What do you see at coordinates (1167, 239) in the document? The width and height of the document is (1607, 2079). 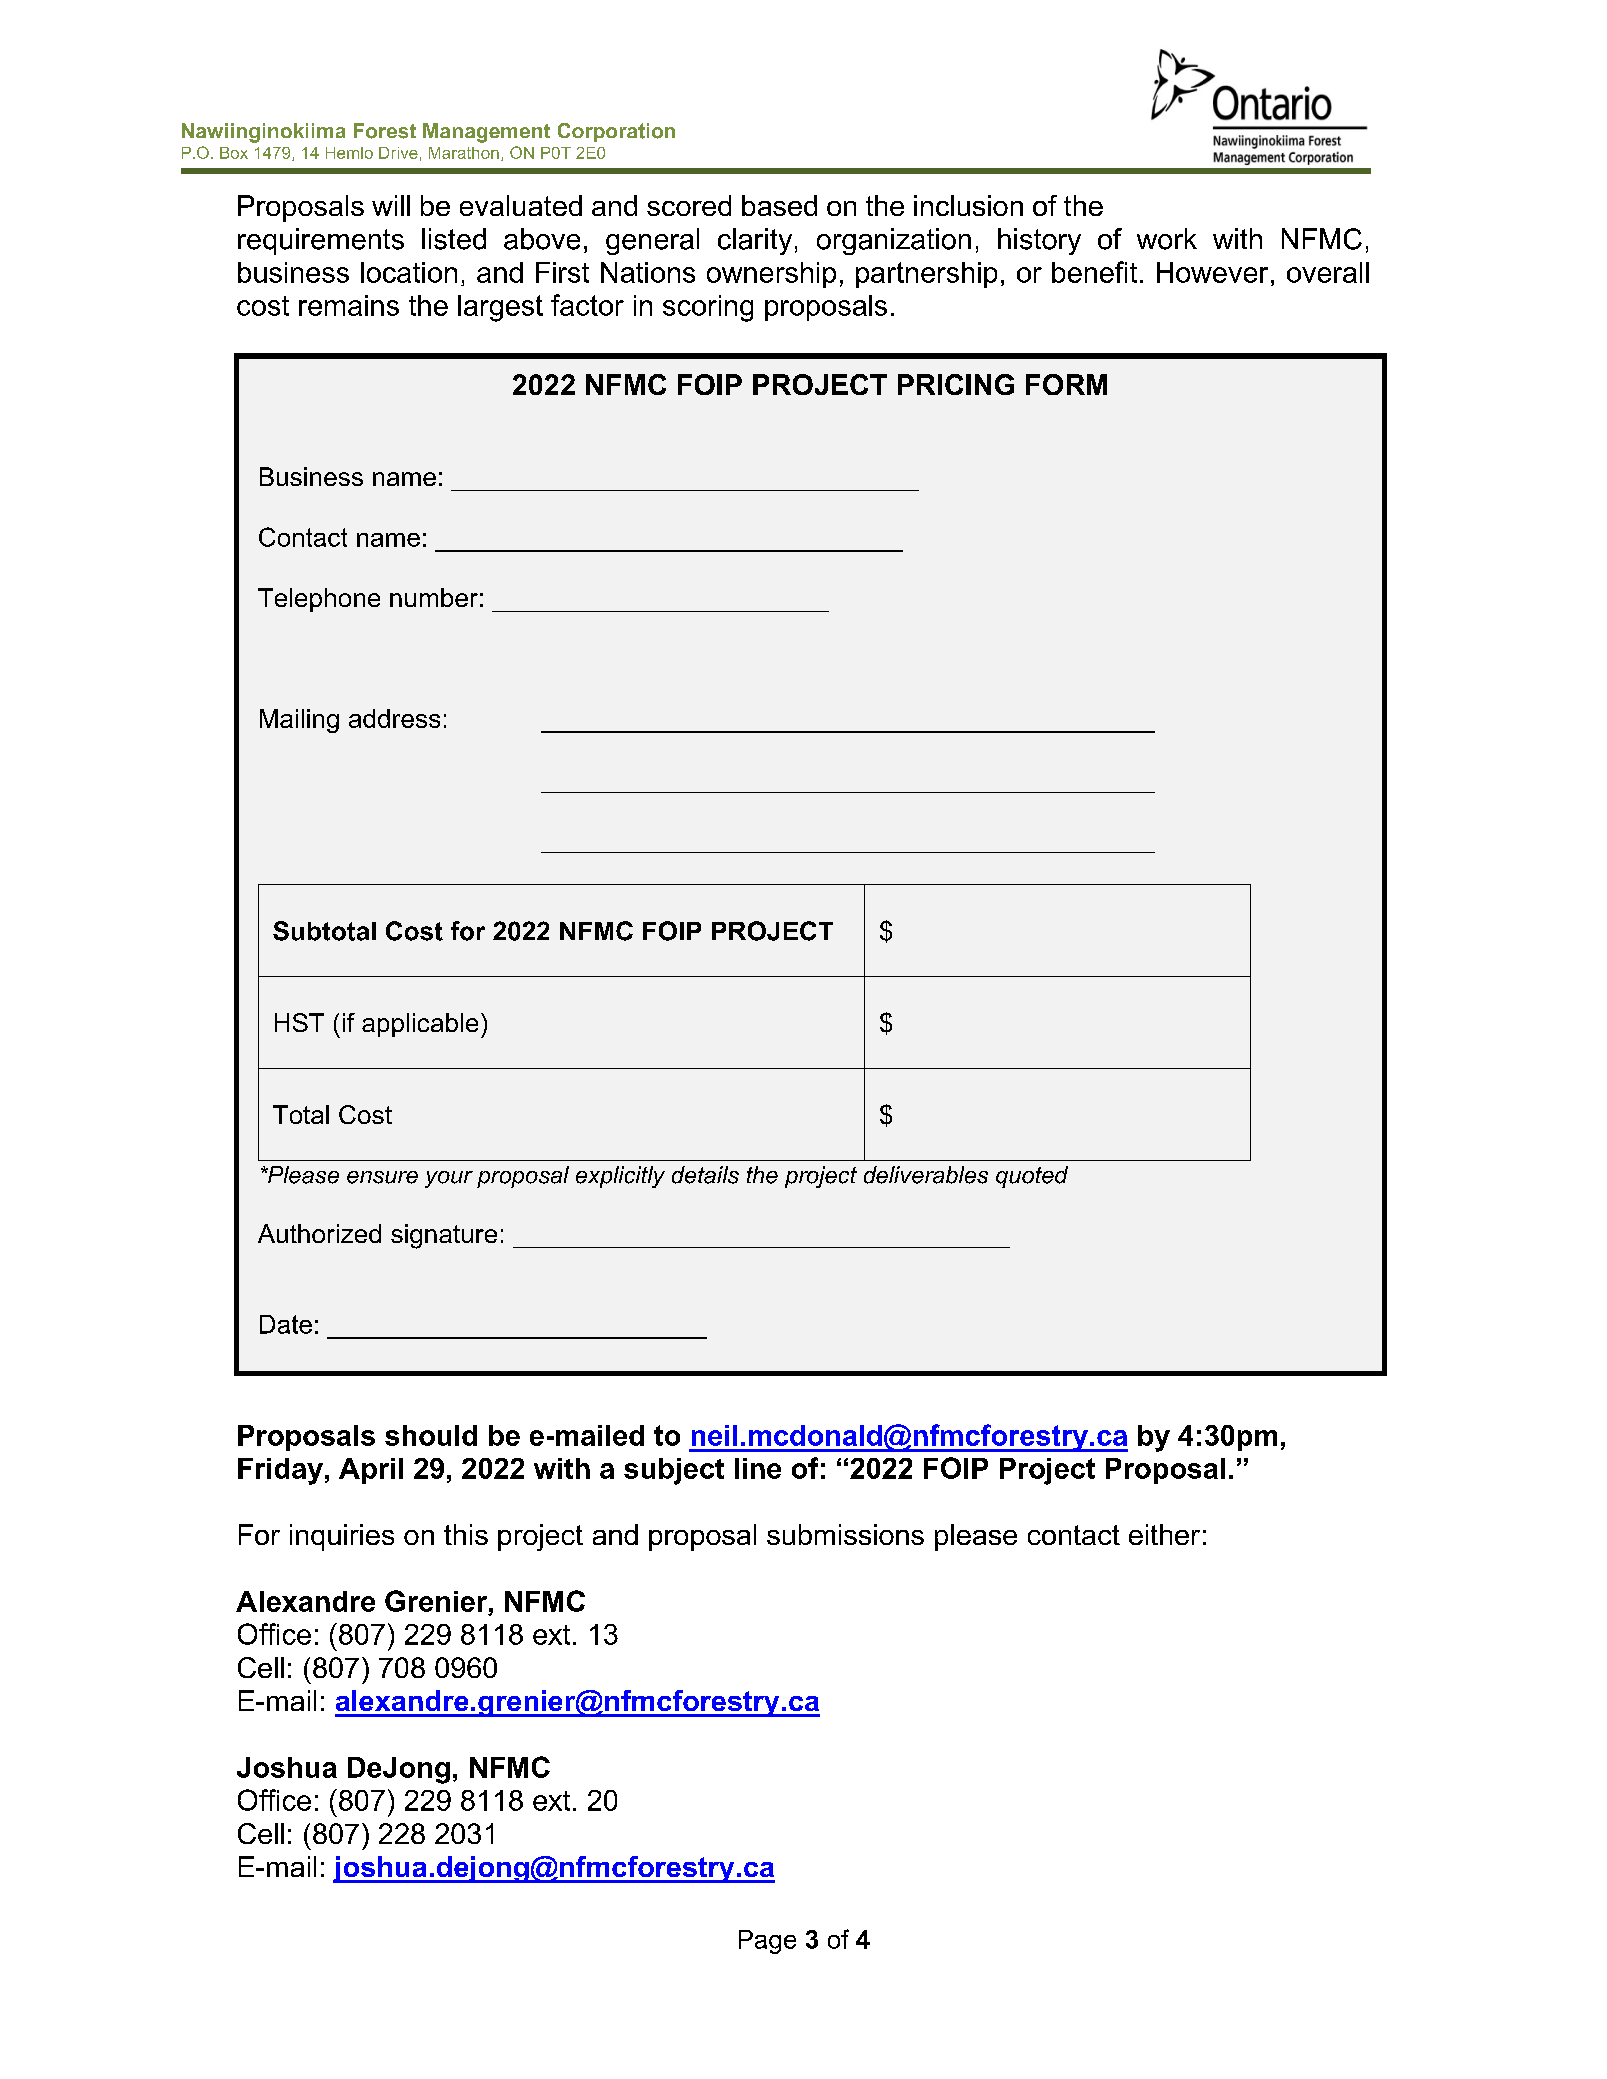 I see `work` at bounding box center [1167, 239].
